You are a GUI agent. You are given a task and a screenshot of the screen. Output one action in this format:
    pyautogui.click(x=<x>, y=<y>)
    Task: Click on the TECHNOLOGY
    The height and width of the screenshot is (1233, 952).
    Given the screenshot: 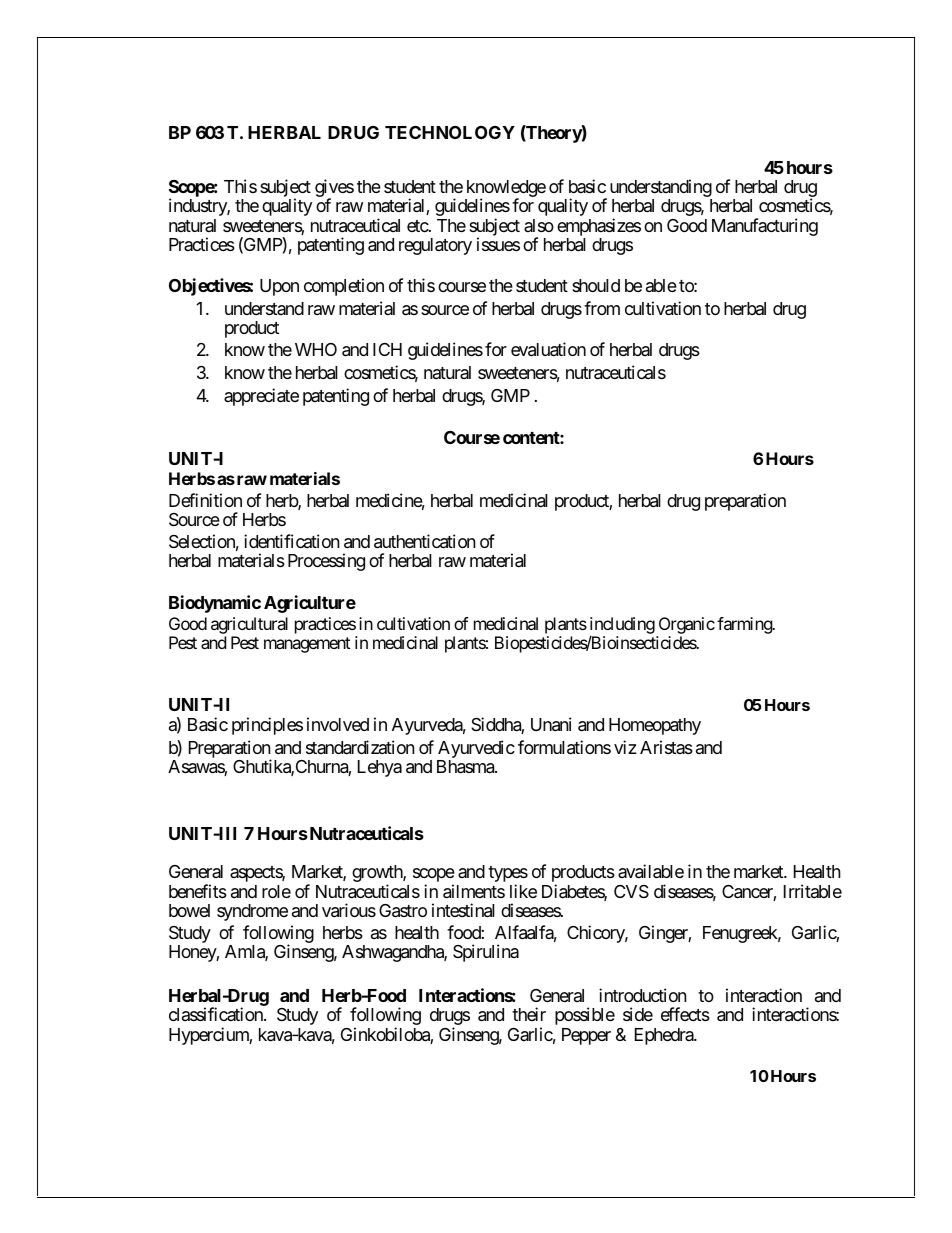 What is the action you would take?
    pyautogui.click(x=450, y=132)
